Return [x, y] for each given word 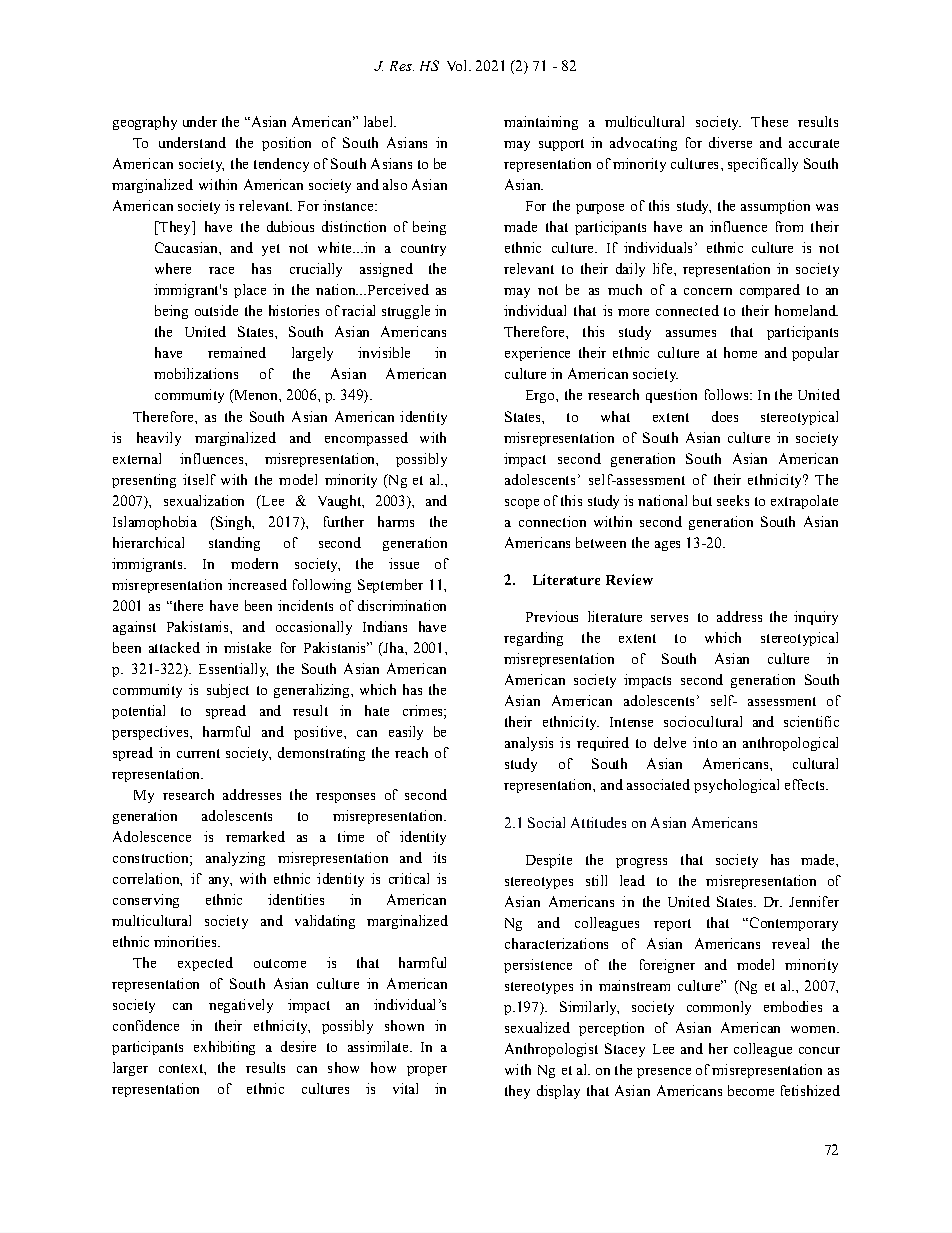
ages [667, 546]
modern [254, 563]
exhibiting [224, 1048]
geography [145, 123]
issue [404, 563]
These [769, 121]
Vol [458, 65]
